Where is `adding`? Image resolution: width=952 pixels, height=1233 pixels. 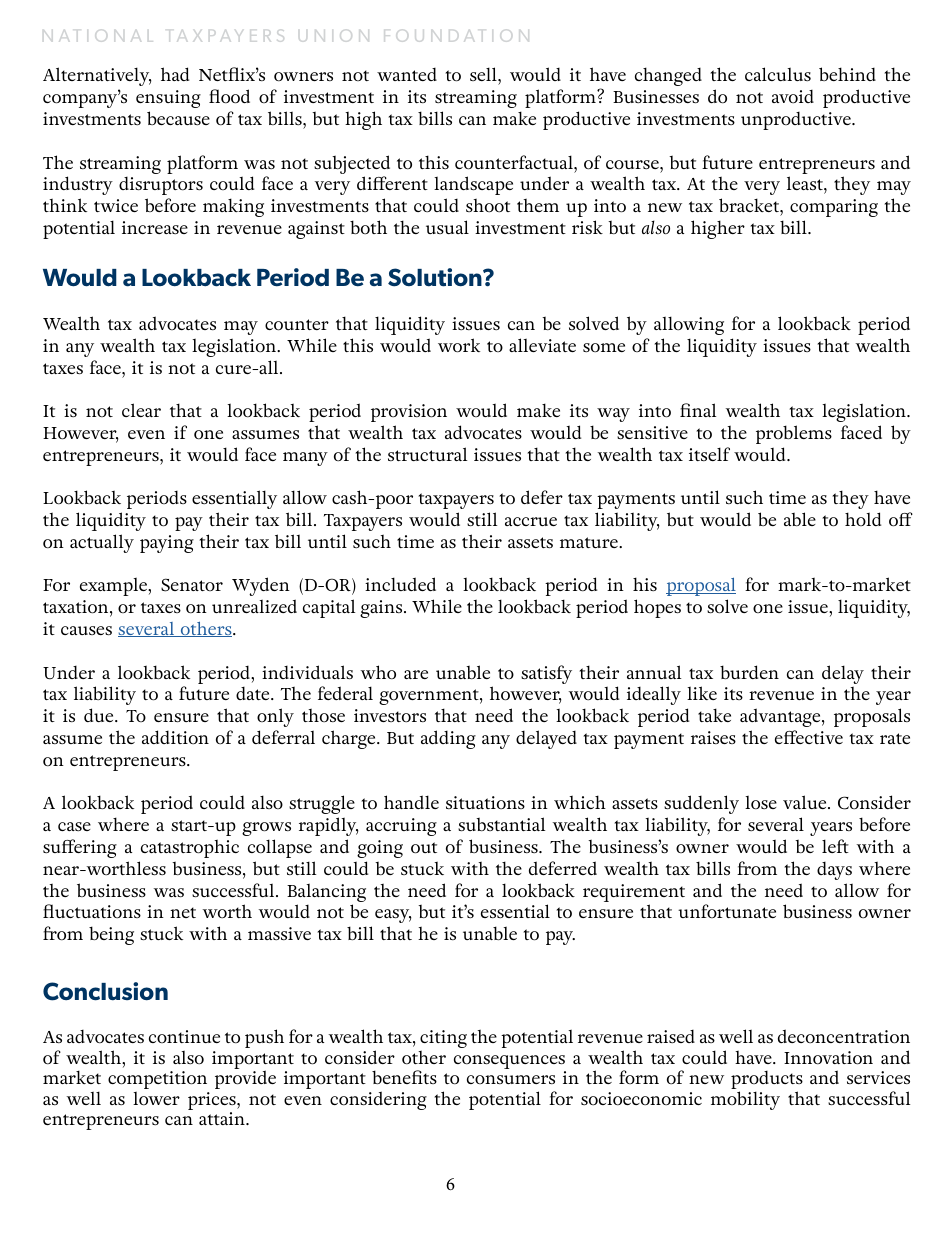 adding is located at coordinates (448, 739).
